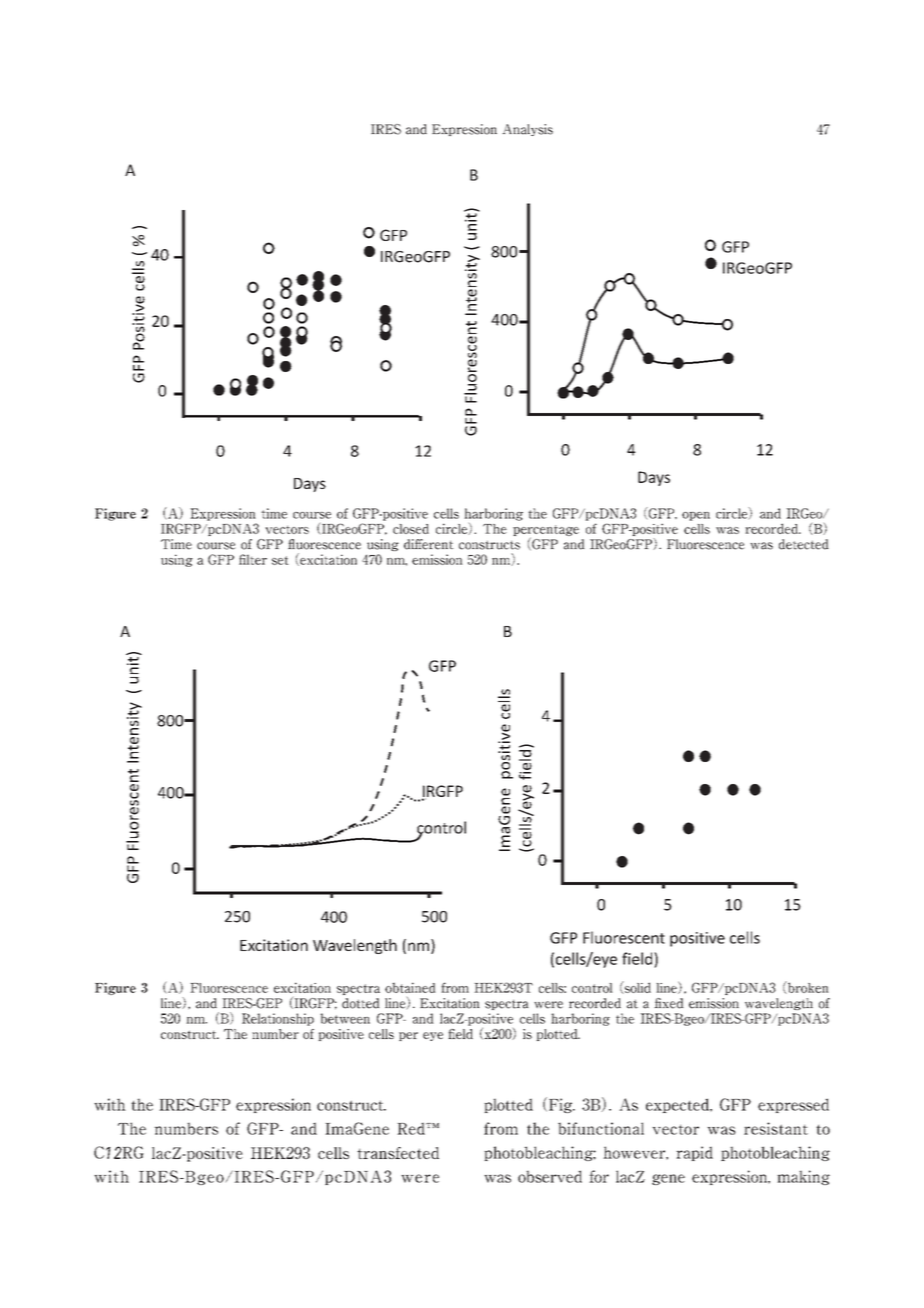 Image resolution: width=924 pixels, height=1308 pixels. Describe the element at coordinates (411, 529) in the screenshot. I see `closed` at that location.
